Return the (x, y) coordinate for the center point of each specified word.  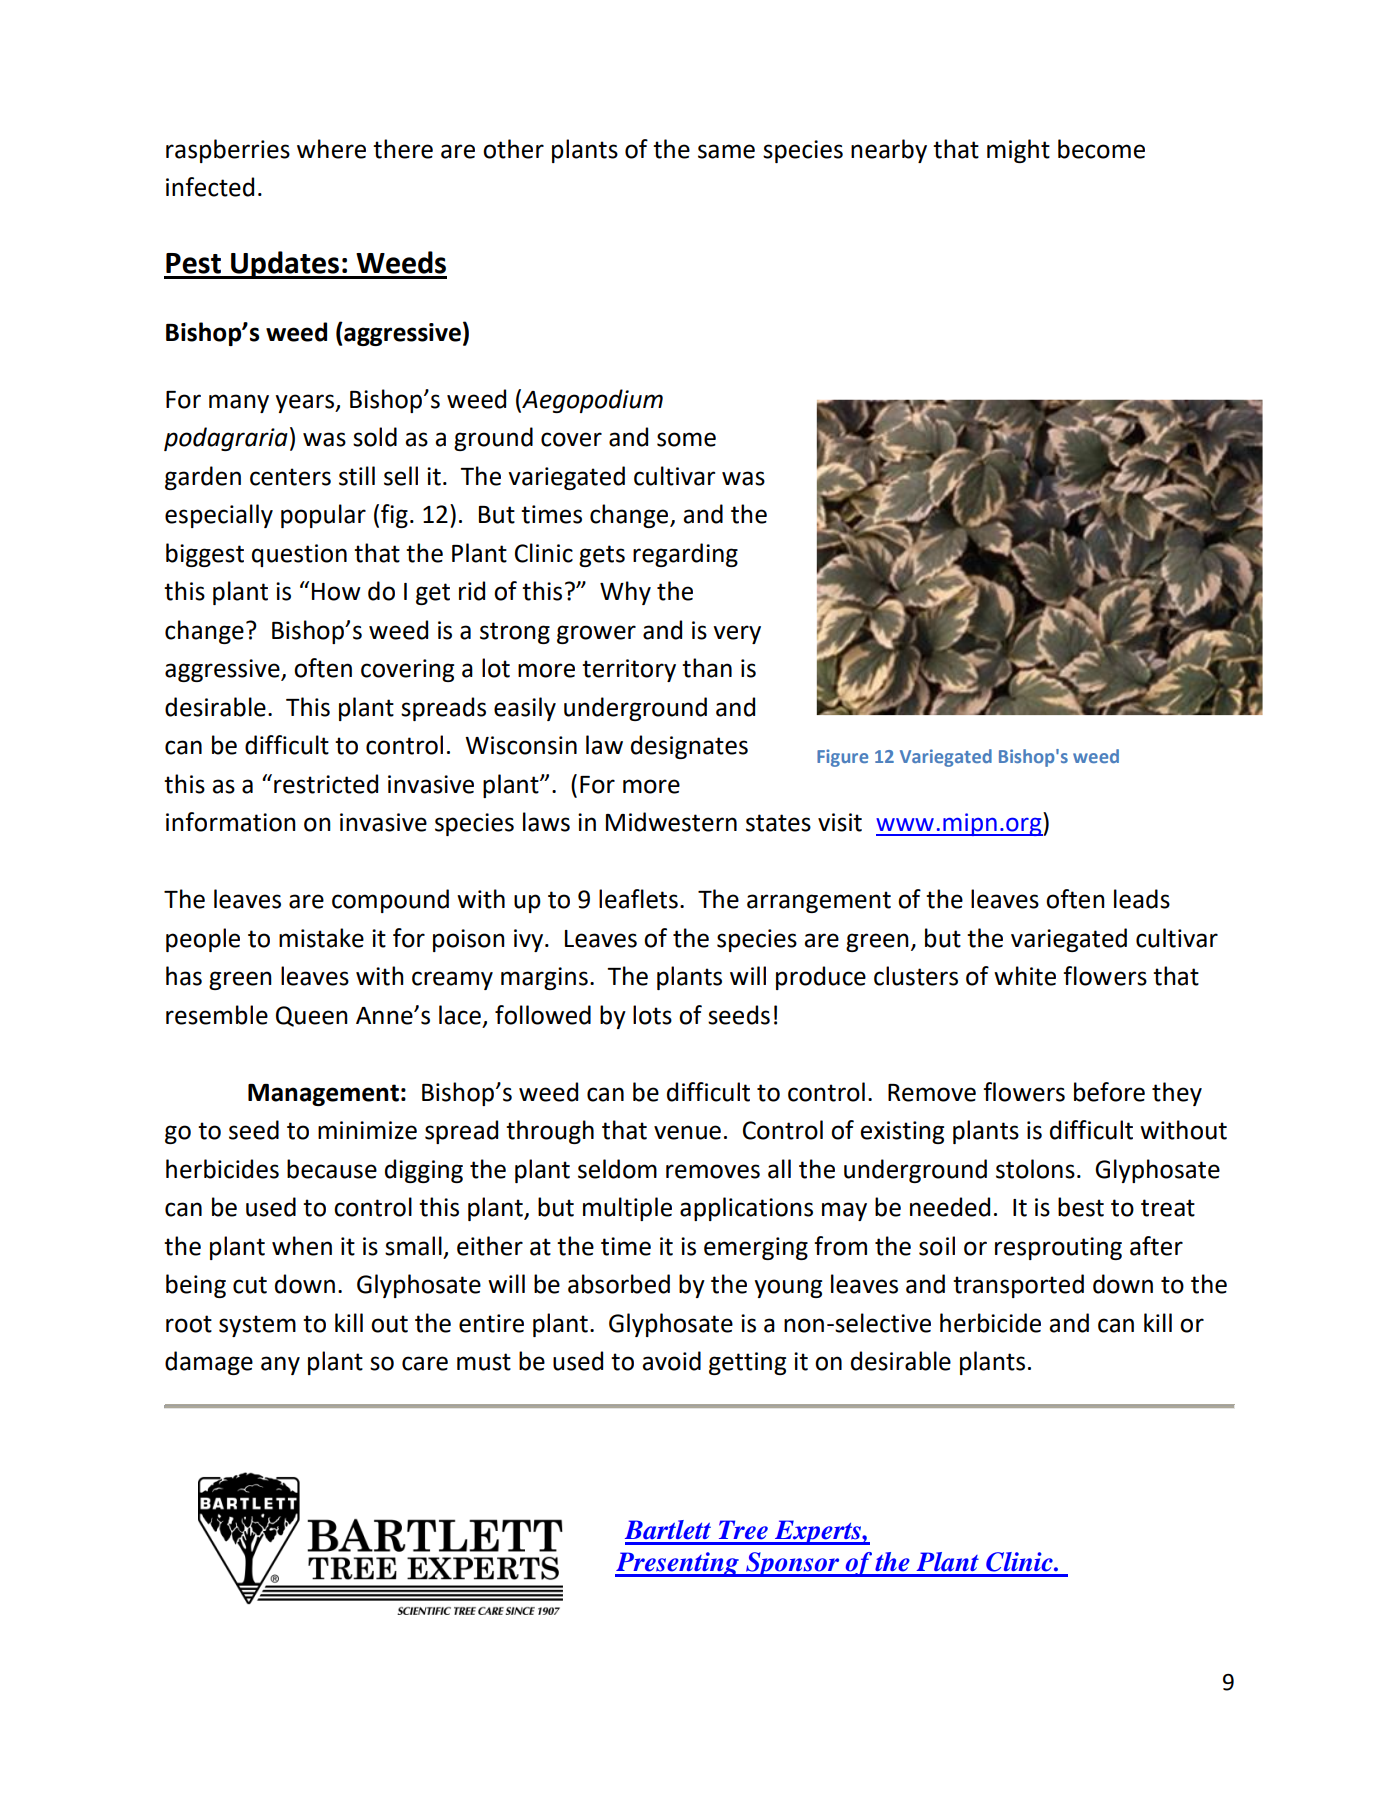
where (331, 149)
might (1018, 151)
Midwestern (671, 822)
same (726, 151)
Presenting (678, 1564)
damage (209, 1363)
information (231, 822)
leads (1142, 899)
